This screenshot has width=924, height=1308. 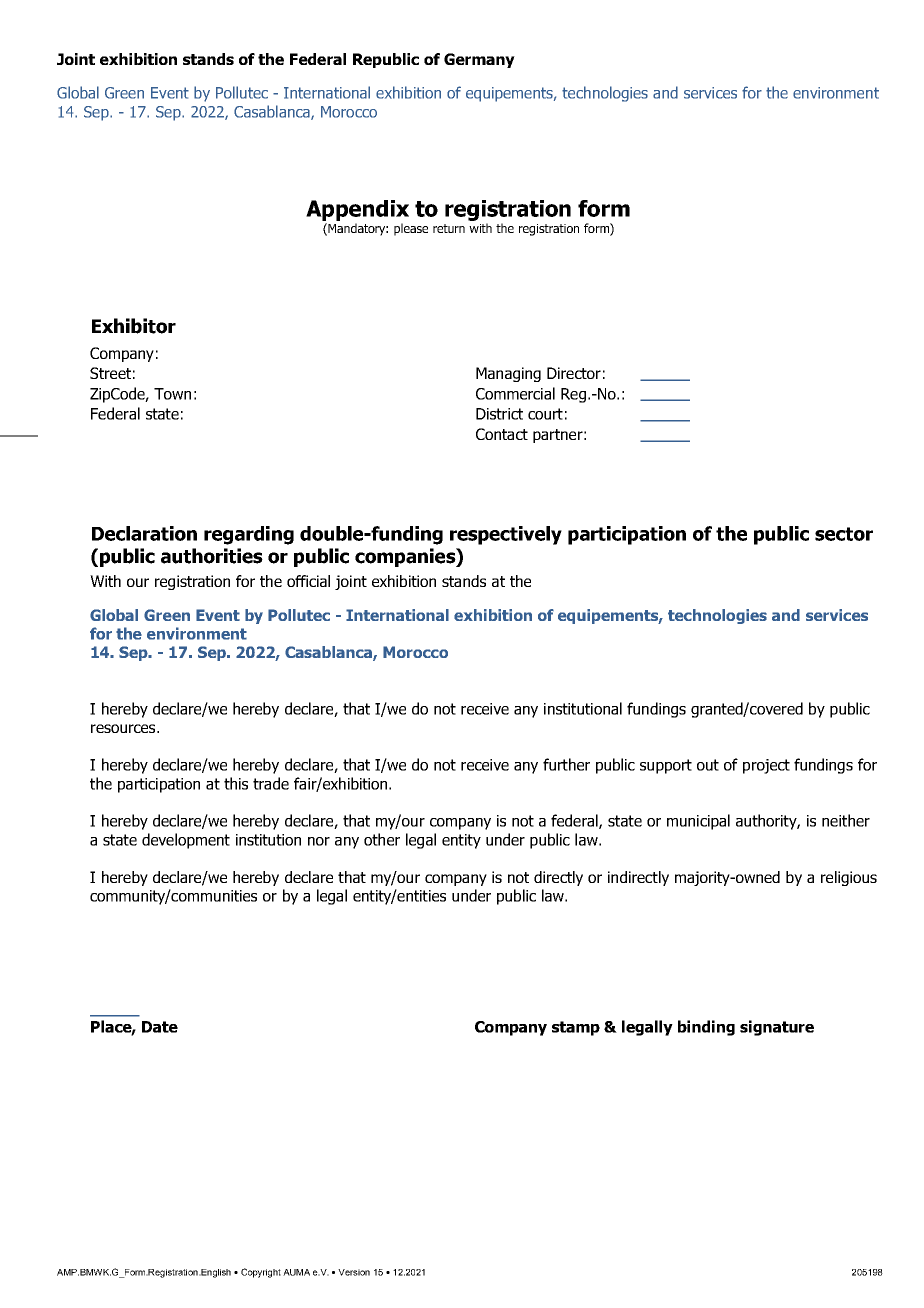 I want to click on Appendix, so click(x=357, y=210).
